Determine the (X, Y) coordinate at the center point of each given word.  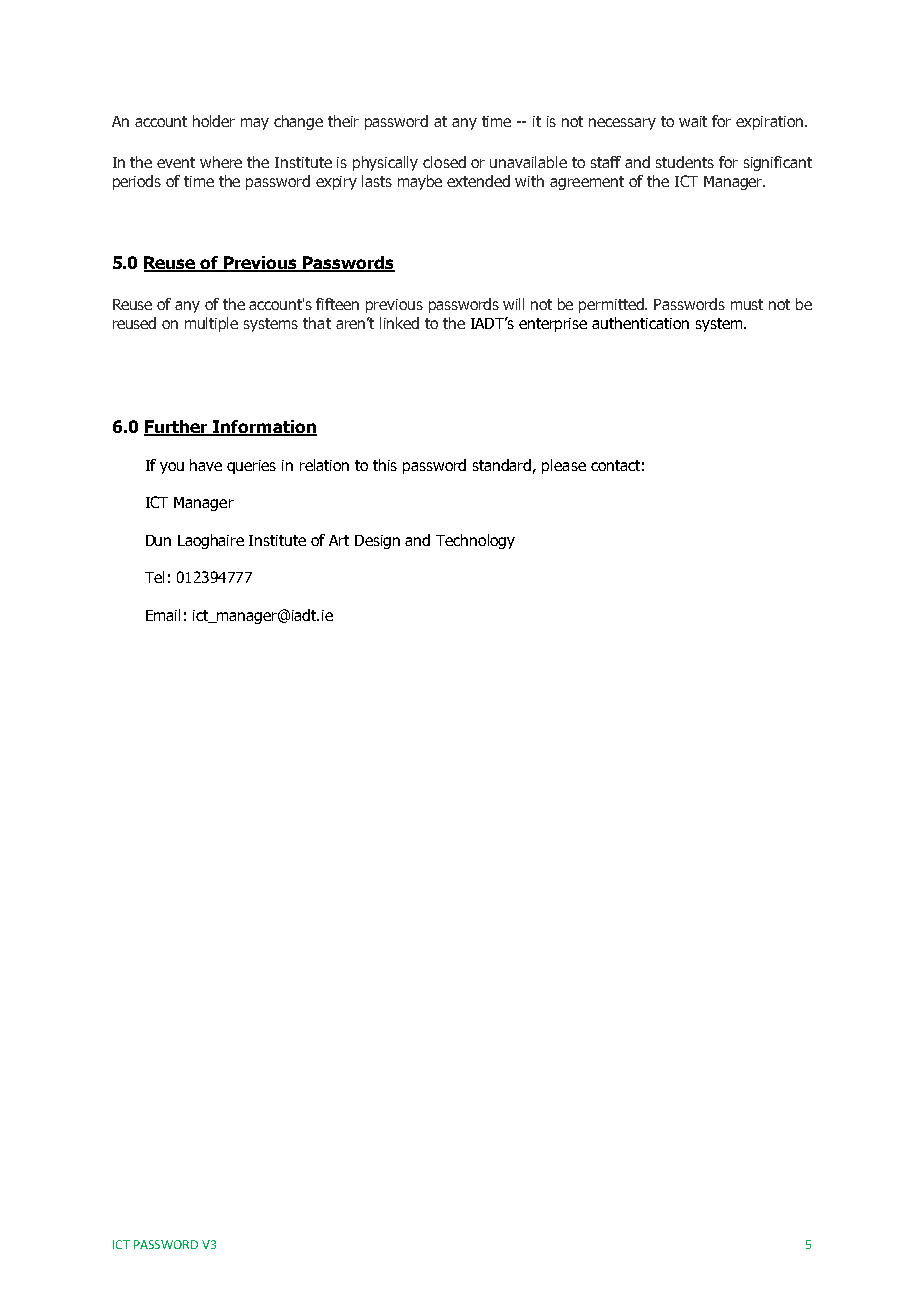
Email (163, 615)
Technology (475, 541)
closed (444, 162)
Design (377, 542)
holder (214, 121)
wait (693, 121)
